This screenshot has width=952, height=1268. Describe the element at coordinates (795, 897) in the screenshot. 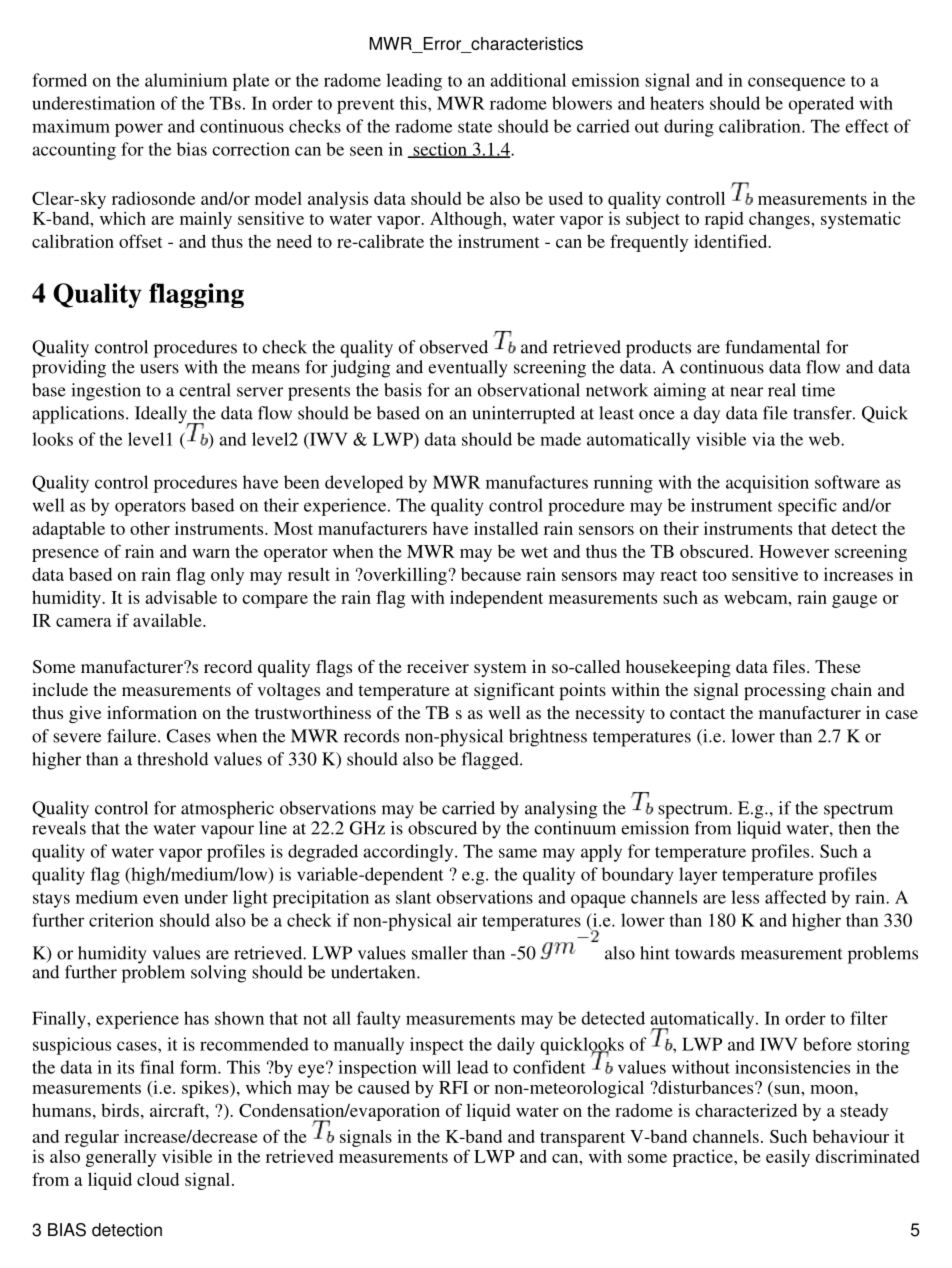

I see `affected` at that location.
